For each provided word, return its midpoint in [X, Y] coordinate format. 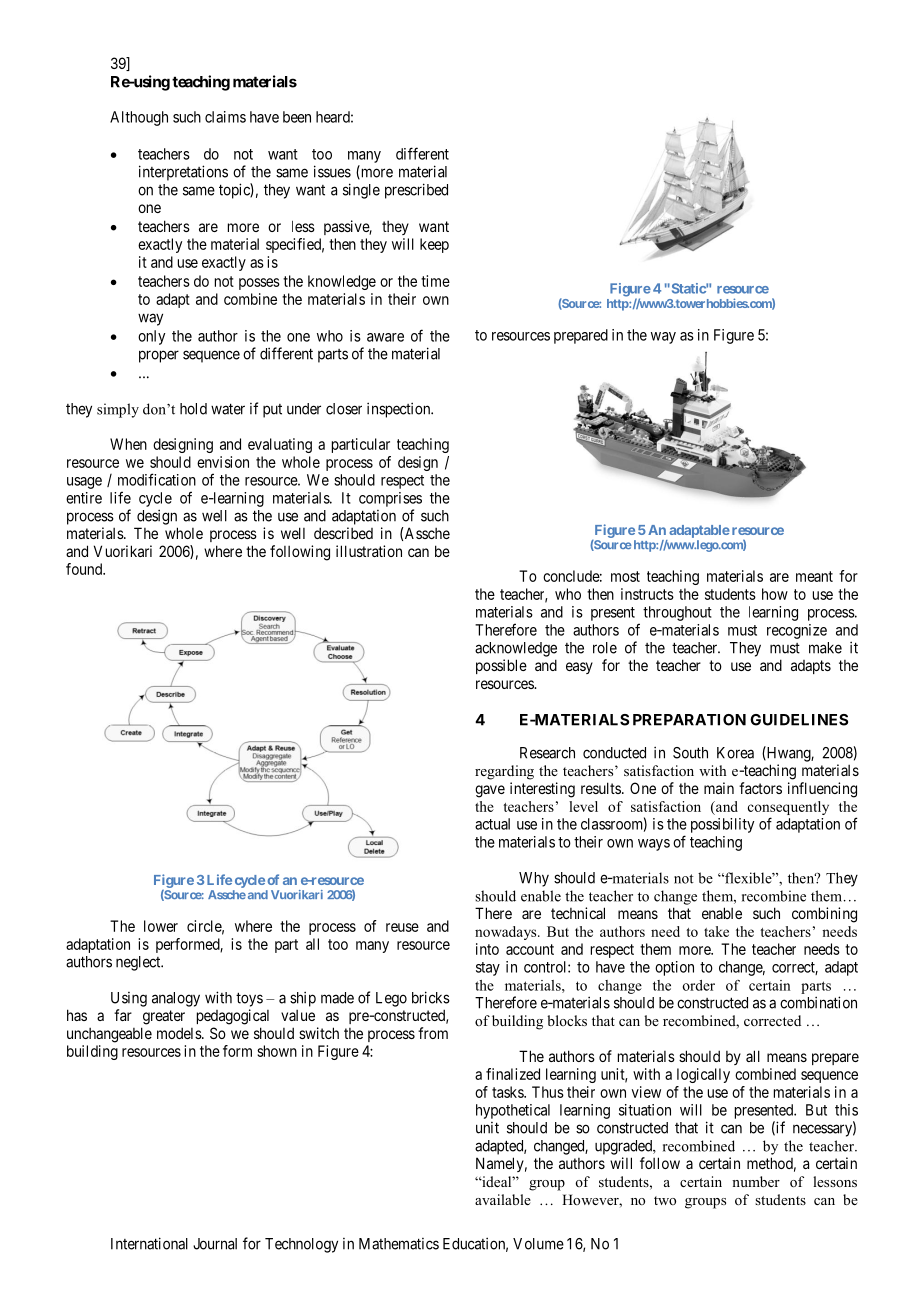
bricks [431, 997]
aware [385, 337]
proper [159, 356]
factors [760, 788]
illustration [369, 551]
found [85, 569]
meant [814, 576]
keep [434, 245]
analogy [176, 999]
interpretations [183, 173]
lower [161, 926]
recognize [797, 631]
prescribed [416, 191]
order [699, 985]
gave [490, 791]
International [149, 1243]
